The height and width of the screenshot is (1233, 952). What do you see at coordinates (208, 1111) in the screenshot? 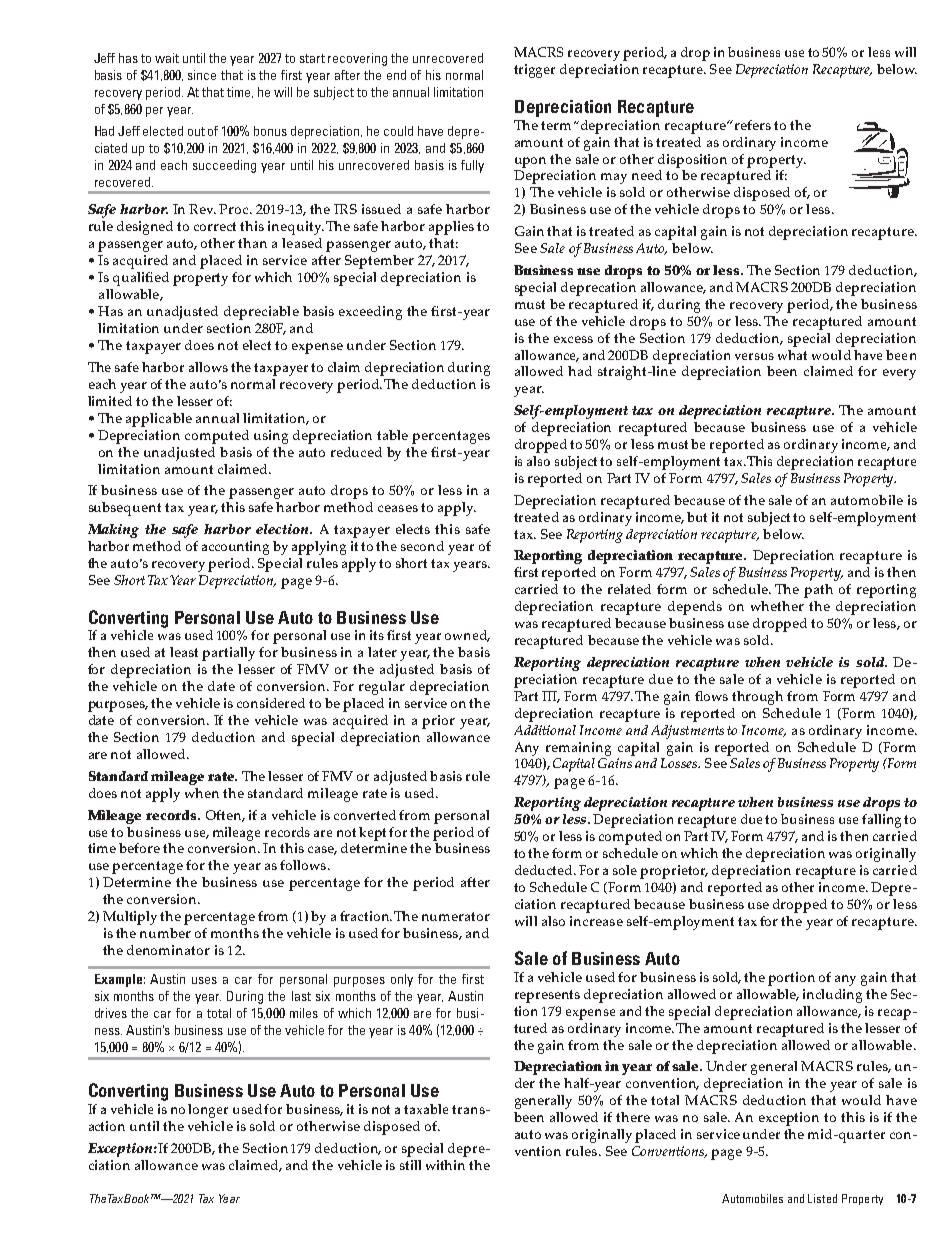
I see `longer` at bounding box center [208, 1111].
